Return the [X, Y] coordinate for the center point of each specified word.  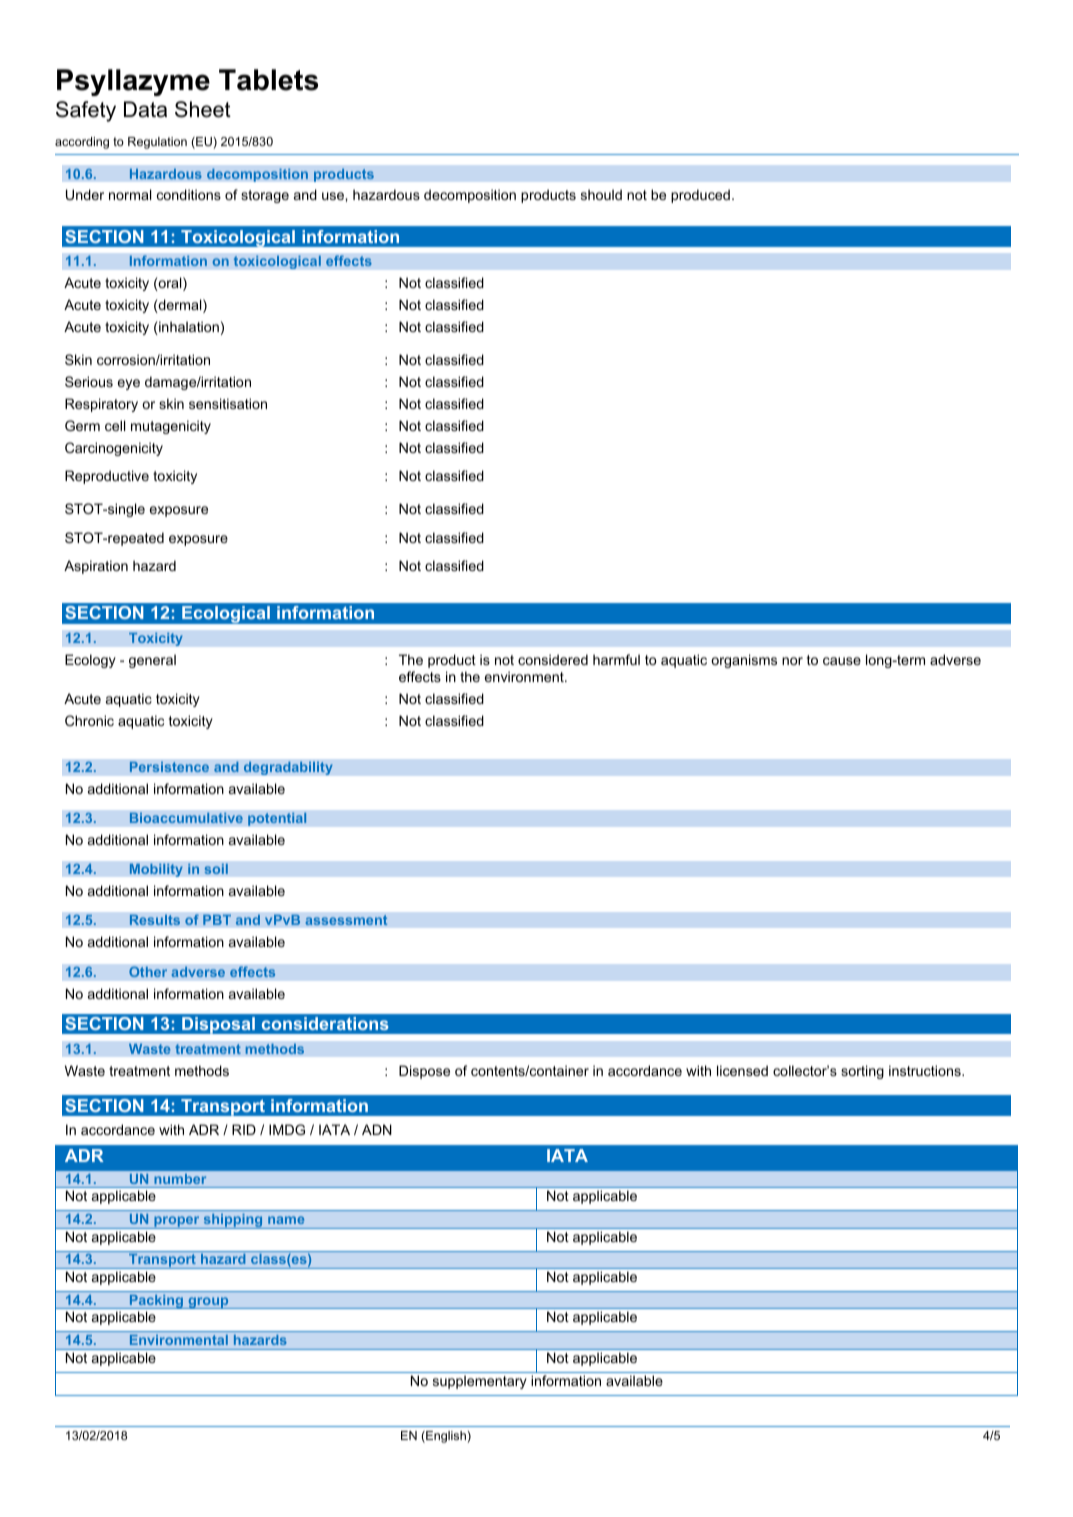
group [208, 1303]
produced [700, 196]
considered [553, 659]
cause [842, 661]
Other [148, 971]
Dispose [424, 1072]
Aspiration [96, 567]
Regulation [157, 143]
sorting [862, 1072]
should [601, 194]
